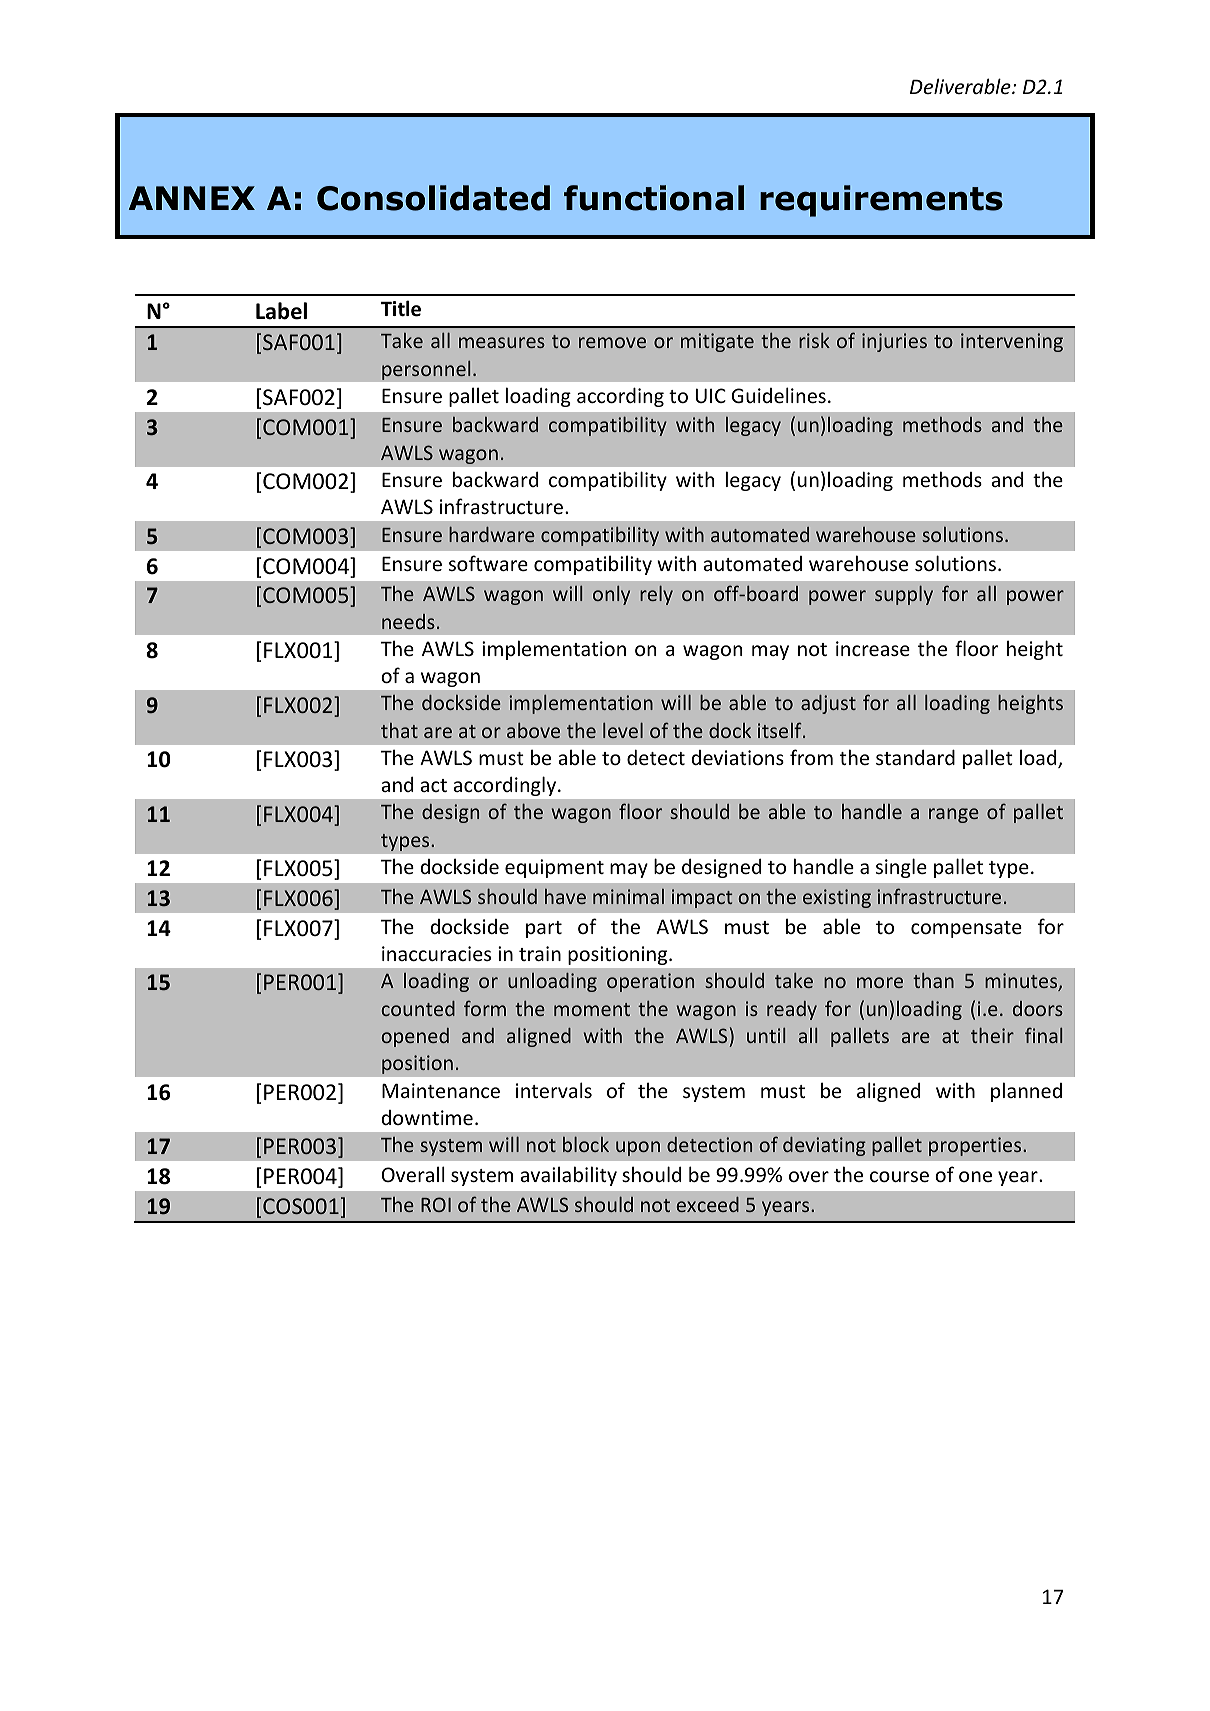 This page has height=1711, width=1210. I want to click on inaccuracies, so click(436, 953).
